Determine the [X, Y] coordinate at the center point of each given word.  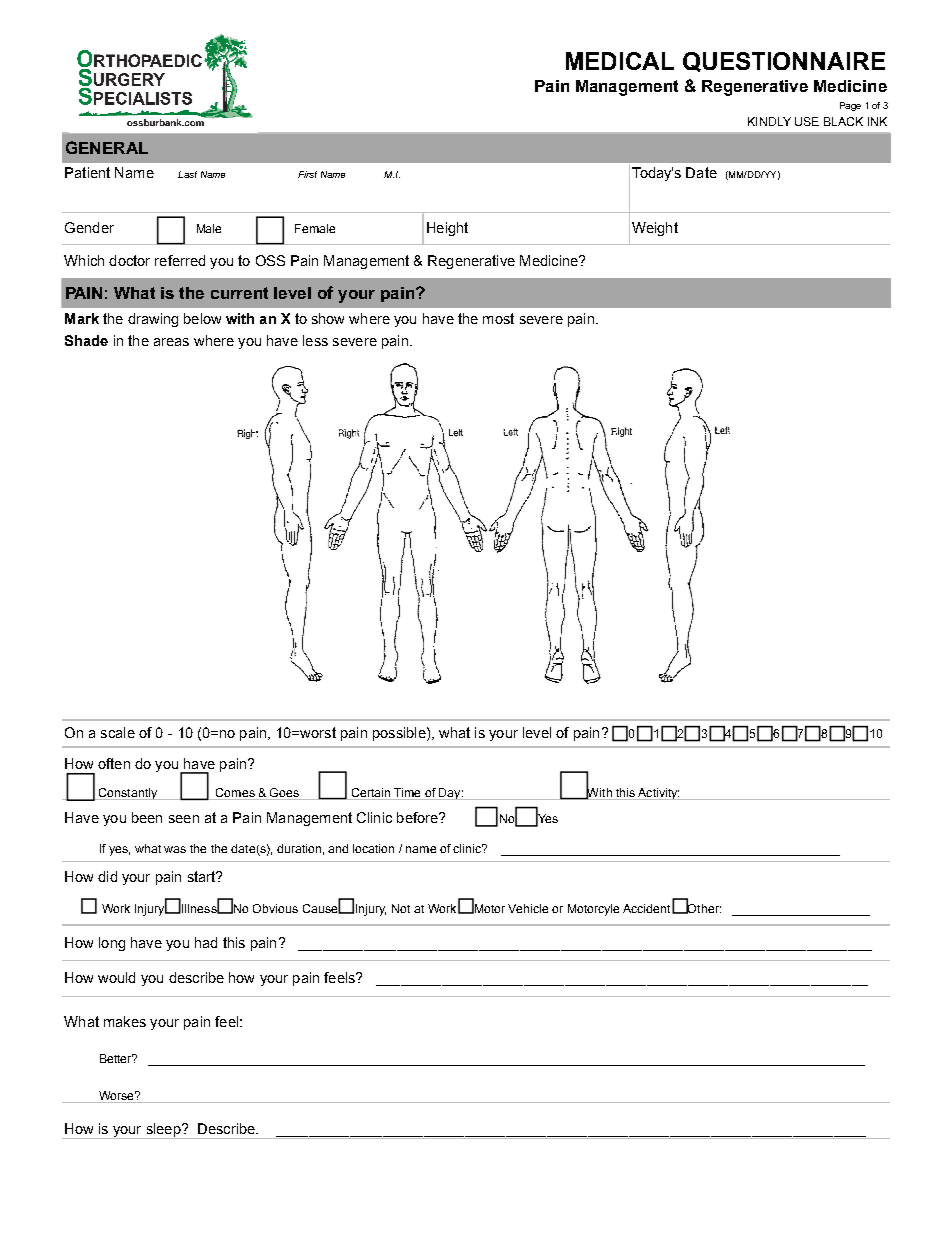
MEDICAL [620, 61]
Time [407, 792]
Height [447, 229]
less [315, 340]
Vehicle [528, 908]
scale [118, 732]
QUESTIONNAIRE [784, 62]
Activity [658, 794]
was [175, 849]
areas [171, 342]
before [418, 817]
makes [125, 1021]
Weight [655, 229]
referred [180, 260]
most [498, 318]
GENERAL [107, 147]
